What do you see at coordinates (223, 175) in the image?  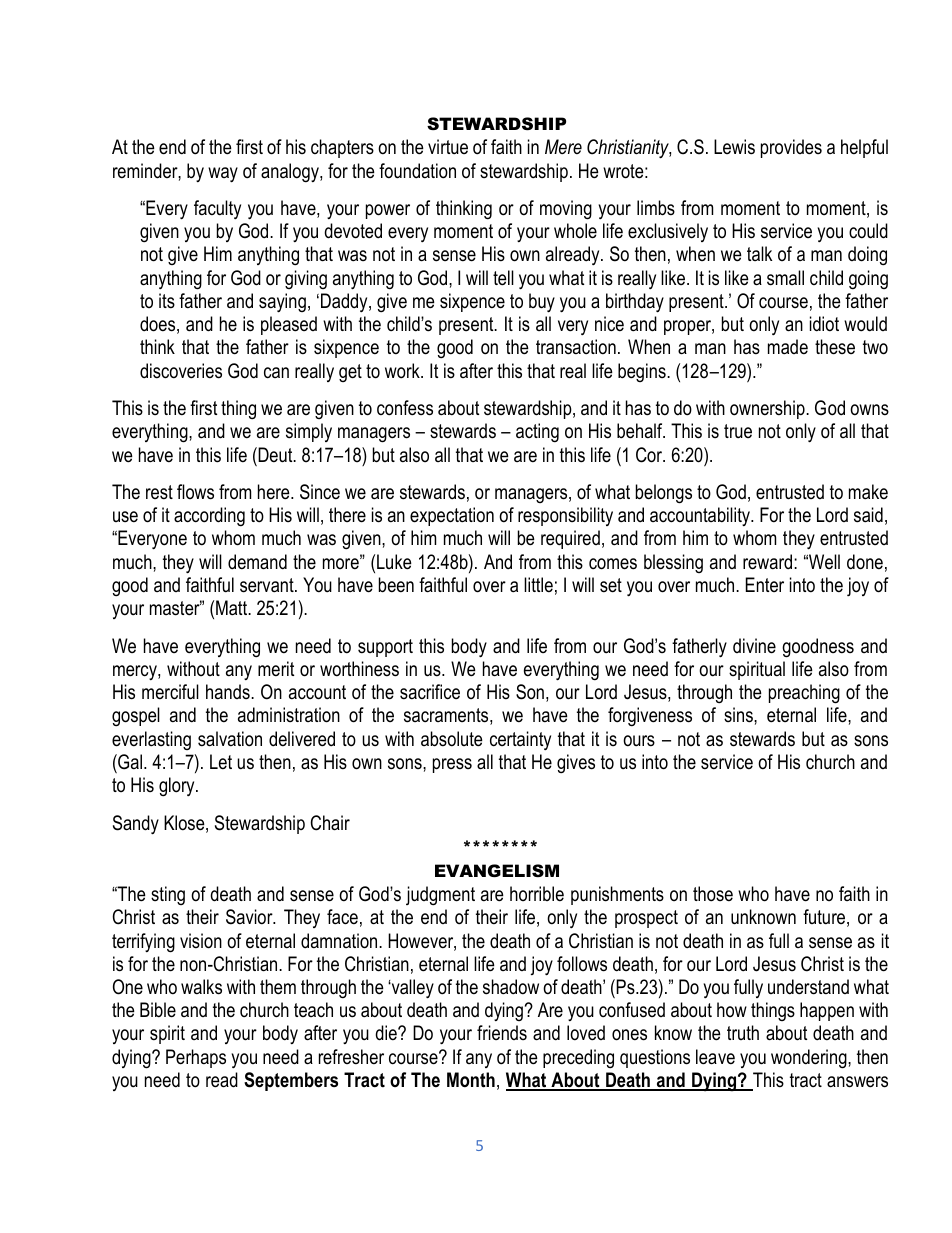 I see `way` at bounding box center [223, 175].
